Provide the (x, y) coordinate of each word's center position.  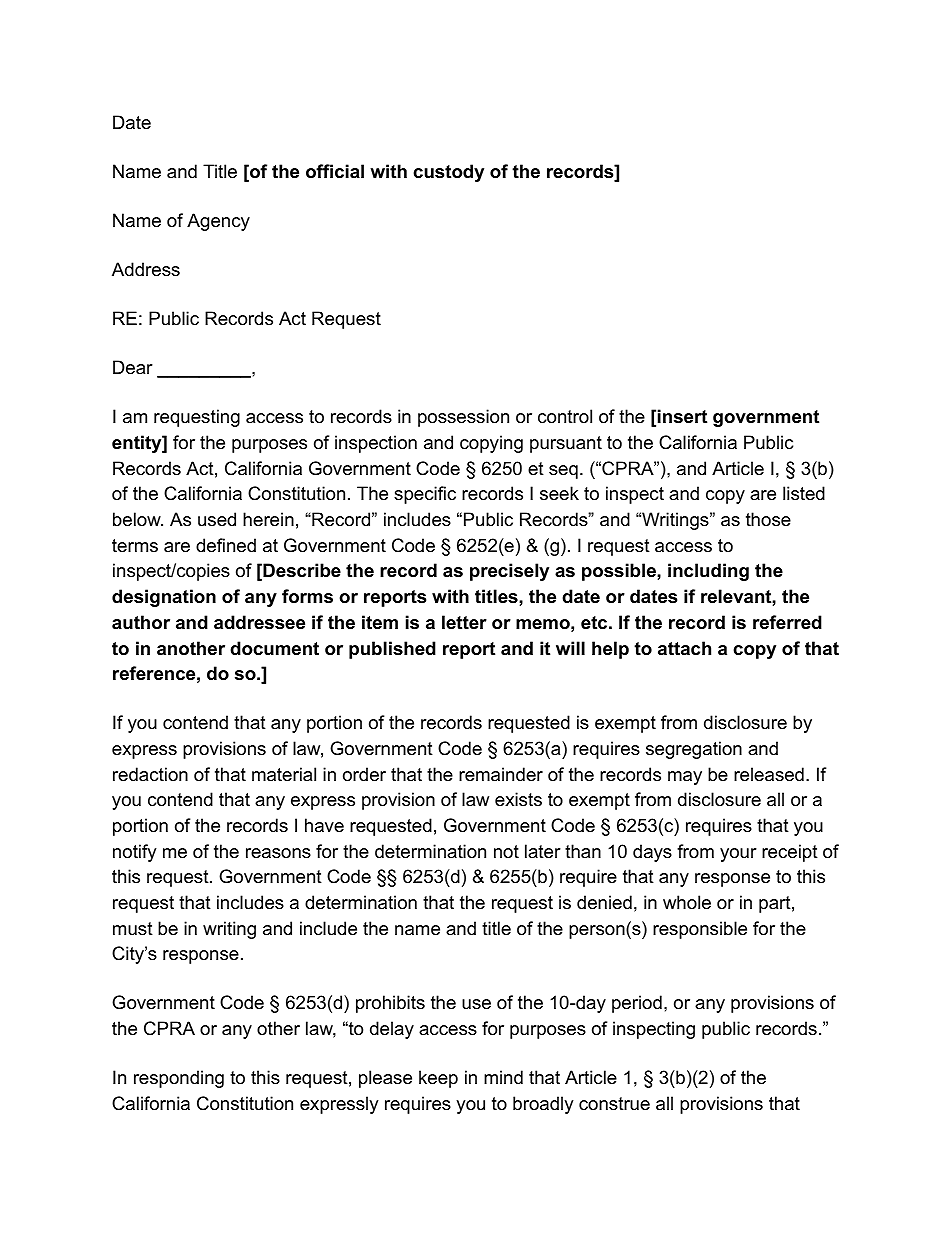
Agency (218, 222)
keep (438, 1079)
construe (614, 1104)
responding (179, 1079)
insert (682, 416)
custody (448, 173)
